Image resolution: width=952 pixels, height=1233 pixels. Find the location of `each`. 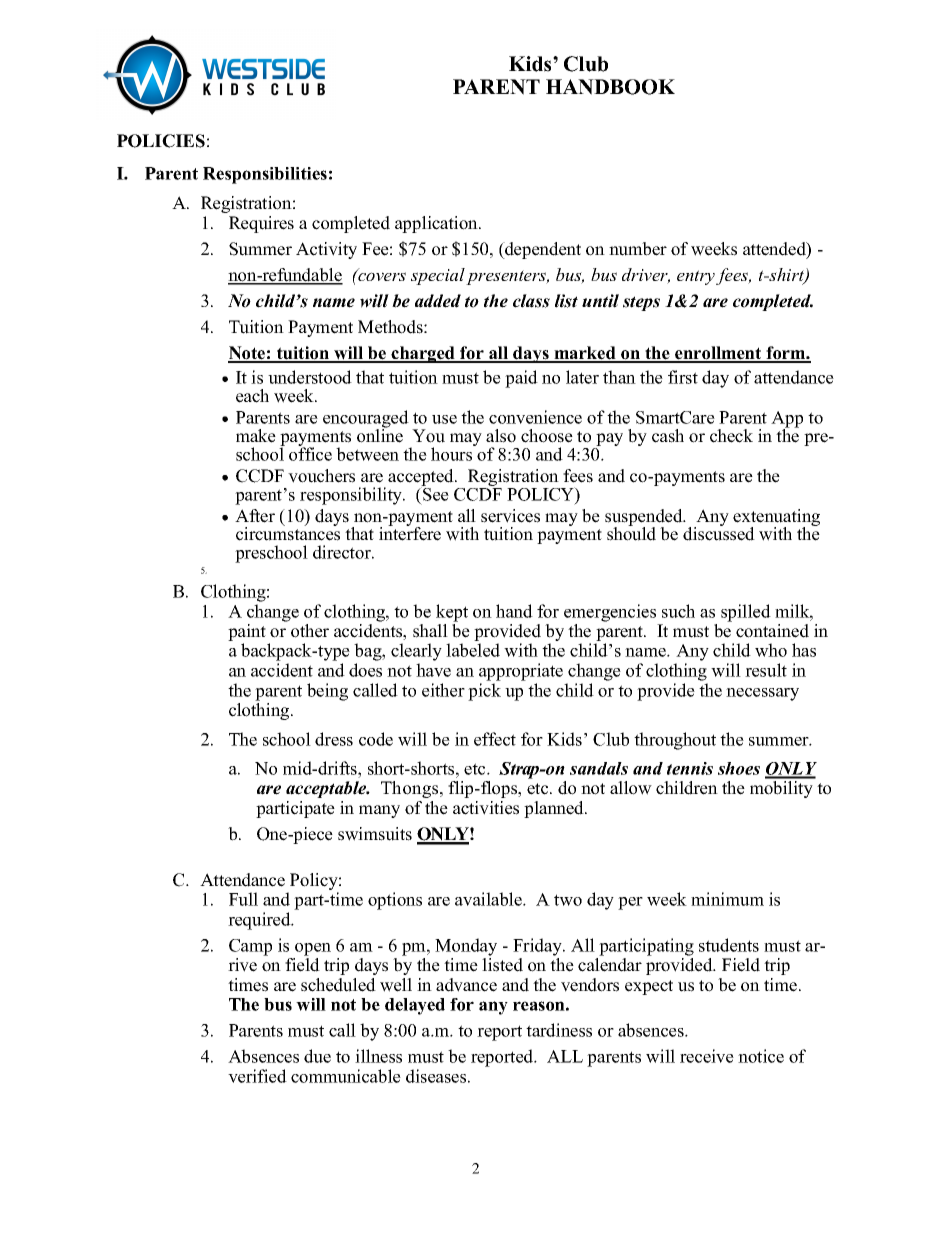

each is located at coordinates (252, 396).
